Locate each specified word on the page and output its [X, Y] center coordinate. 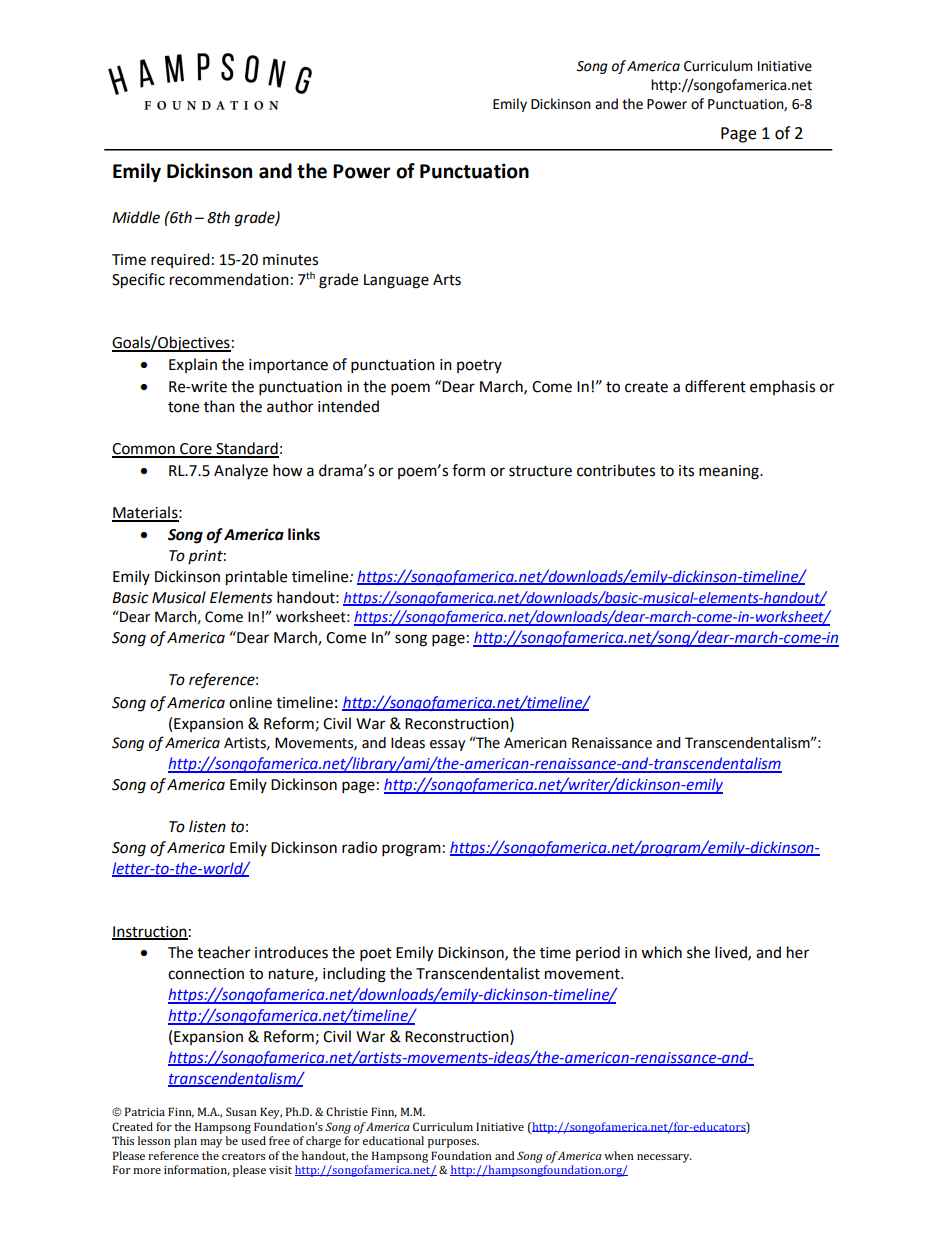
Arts [447, 280]
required [180, 260]
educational [393, 1140]
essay [447, 745]
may [211, 1143]
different [715, 386]
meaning [730, 472]
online [250, 702]
